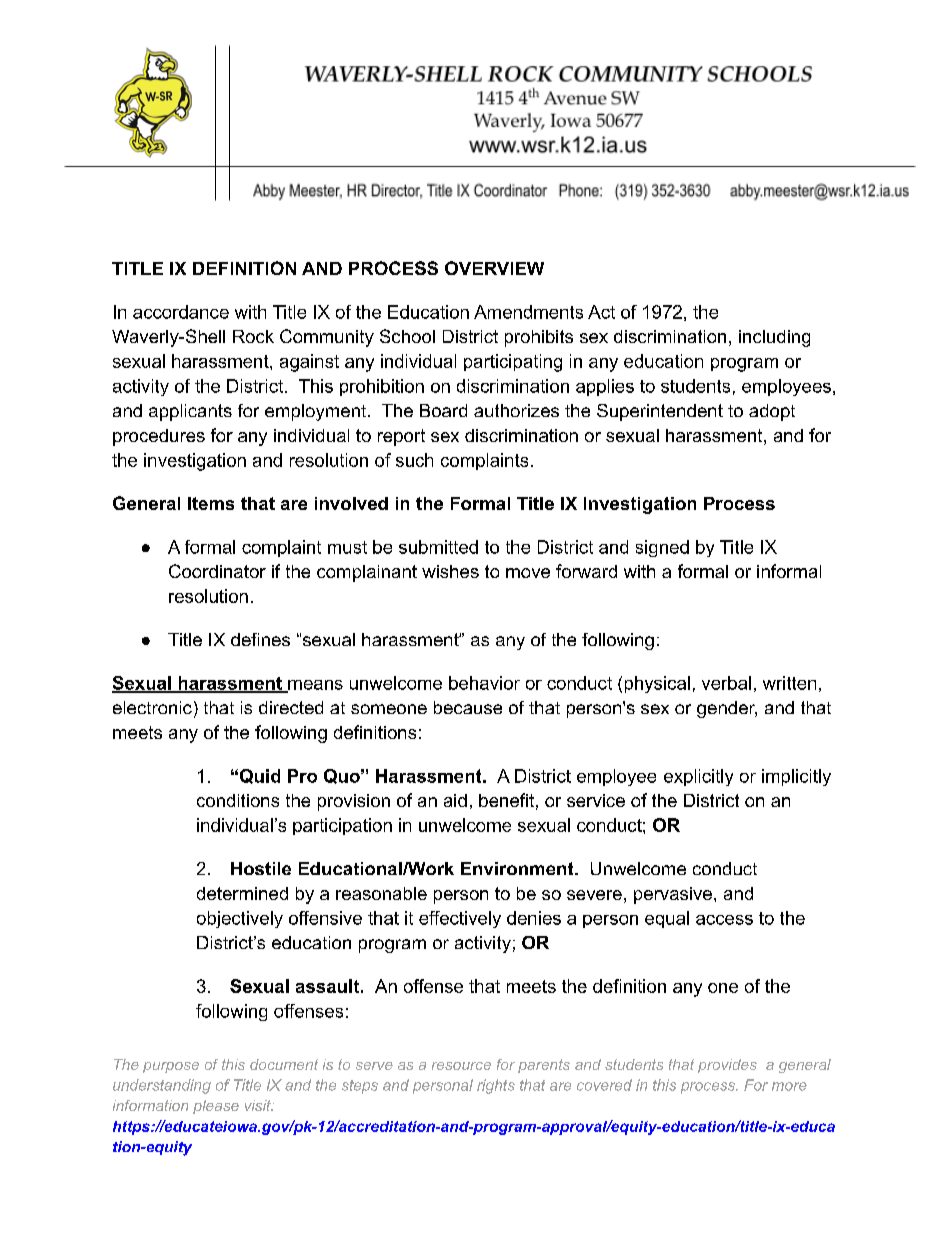 This screenshot has height=1233, width=952. What do you see at coordinates (181, 312) in the screenshot?
I see `accordance` at bounding box center [181, 312].
